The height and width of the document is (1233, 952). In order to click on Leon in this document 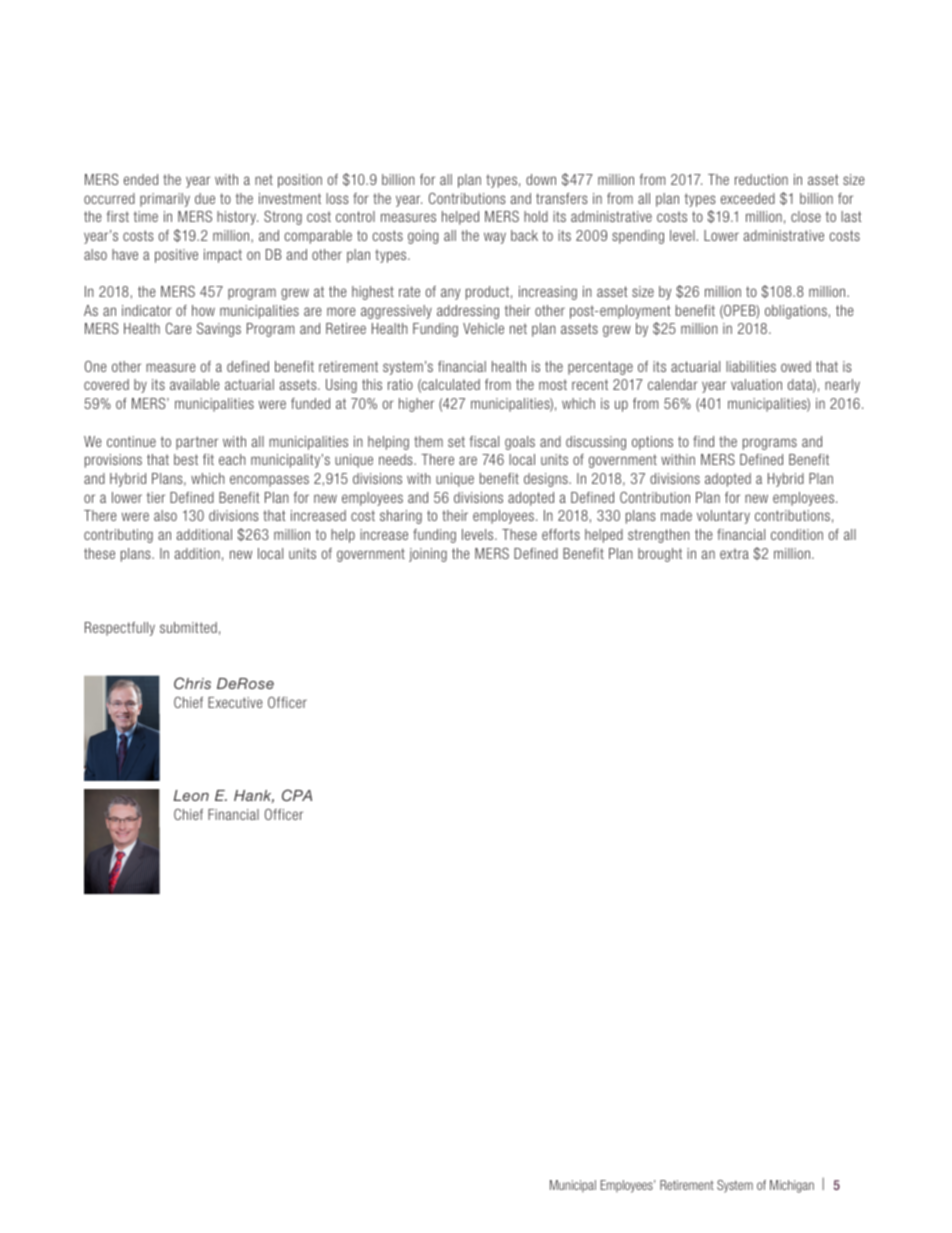, I will do `click(191, 795)`.
